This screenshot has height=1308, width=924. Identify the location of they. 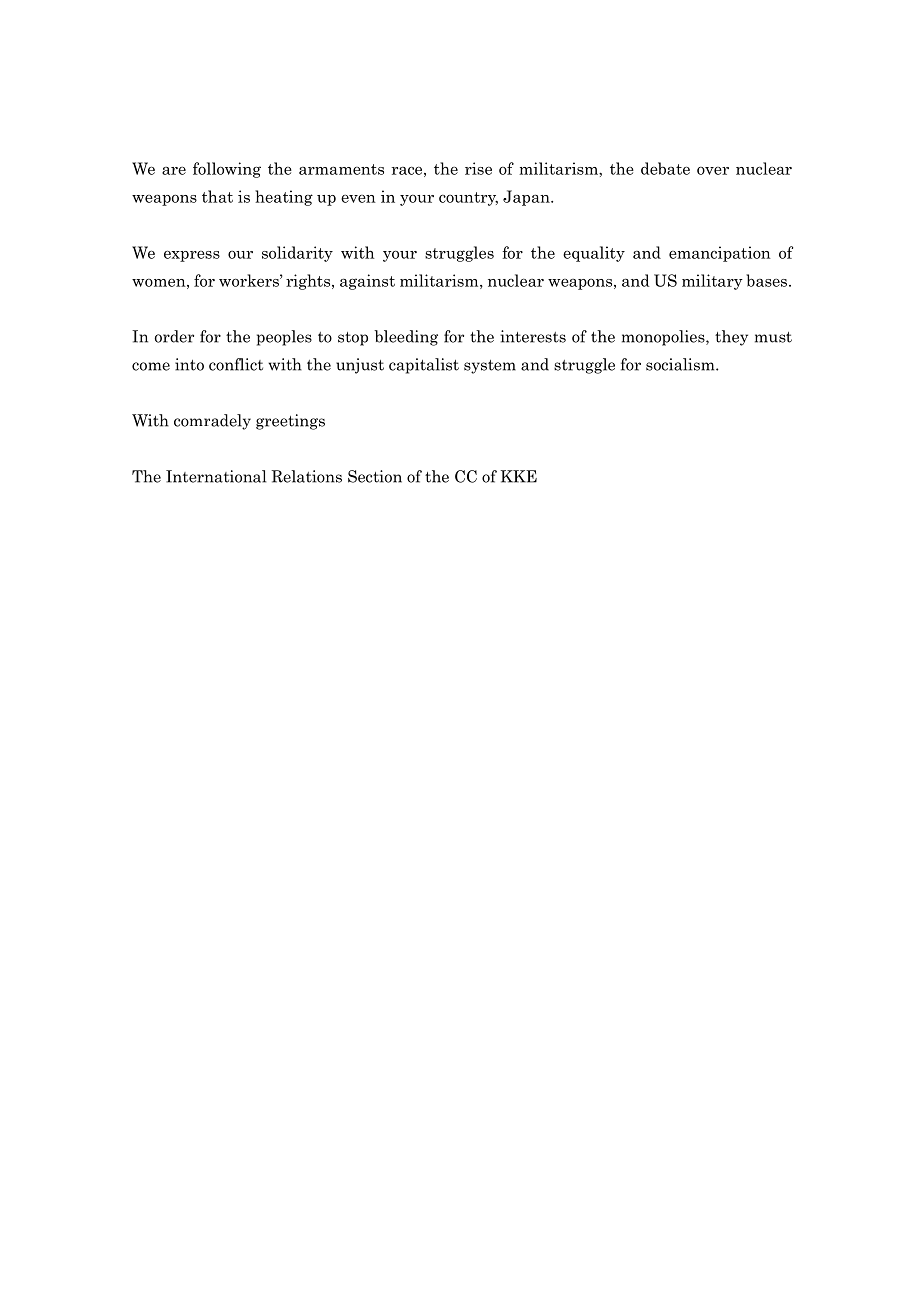
(731, 338).
